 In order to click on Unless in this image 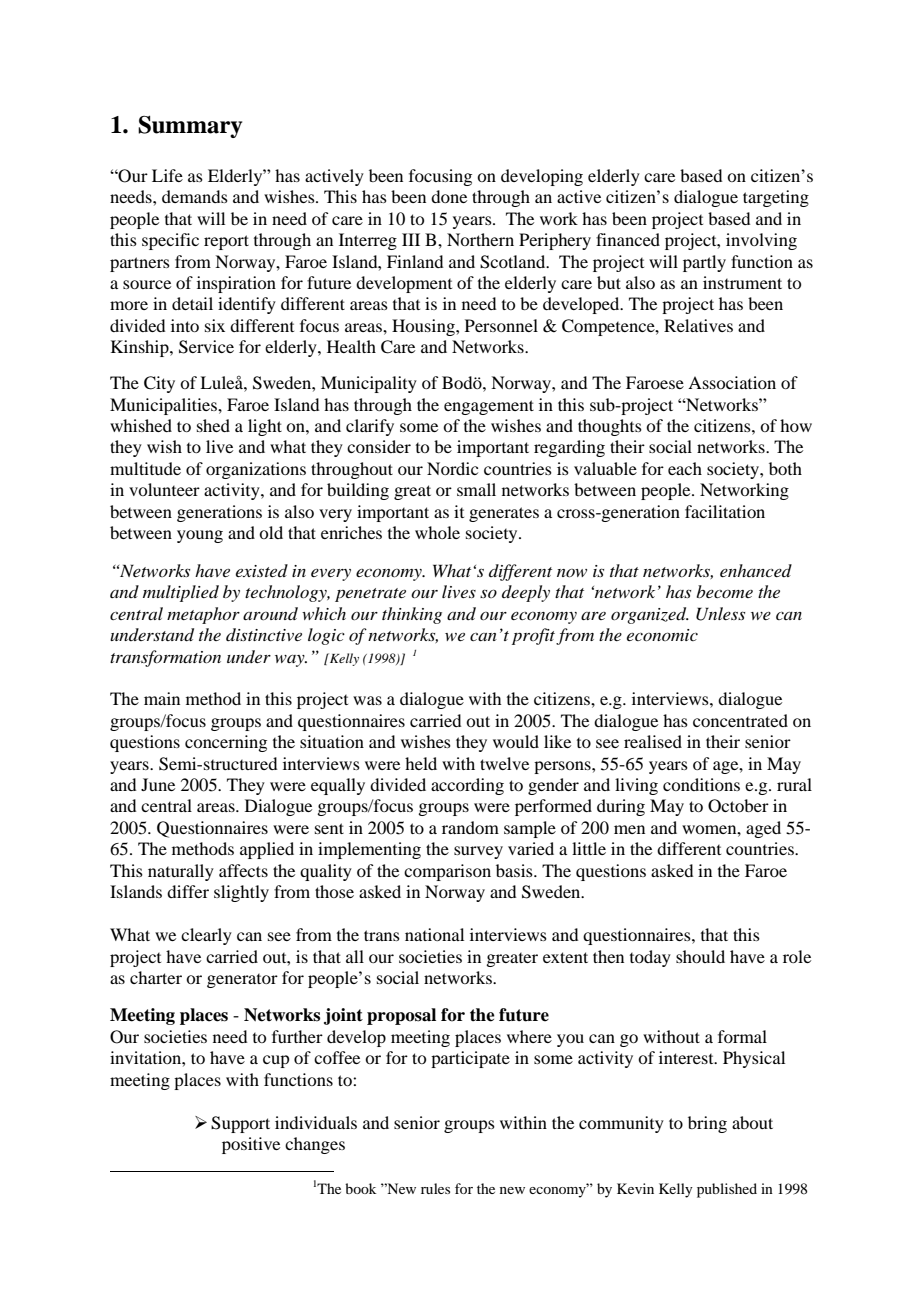, I will do `click(720, 614)`.
